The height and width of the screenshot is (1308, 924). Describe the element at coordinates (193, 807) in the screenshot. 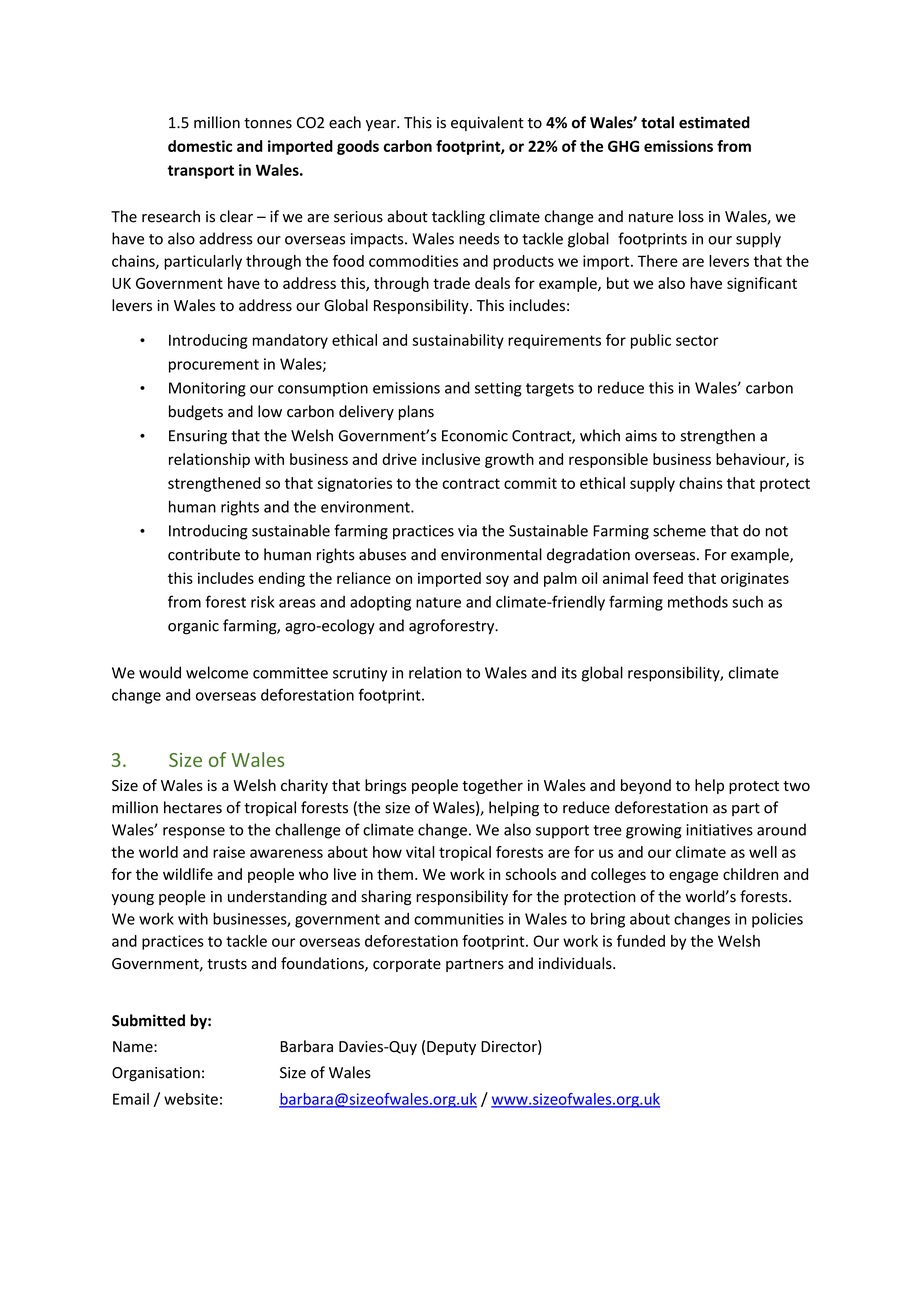

I see `hectares` at that location.
